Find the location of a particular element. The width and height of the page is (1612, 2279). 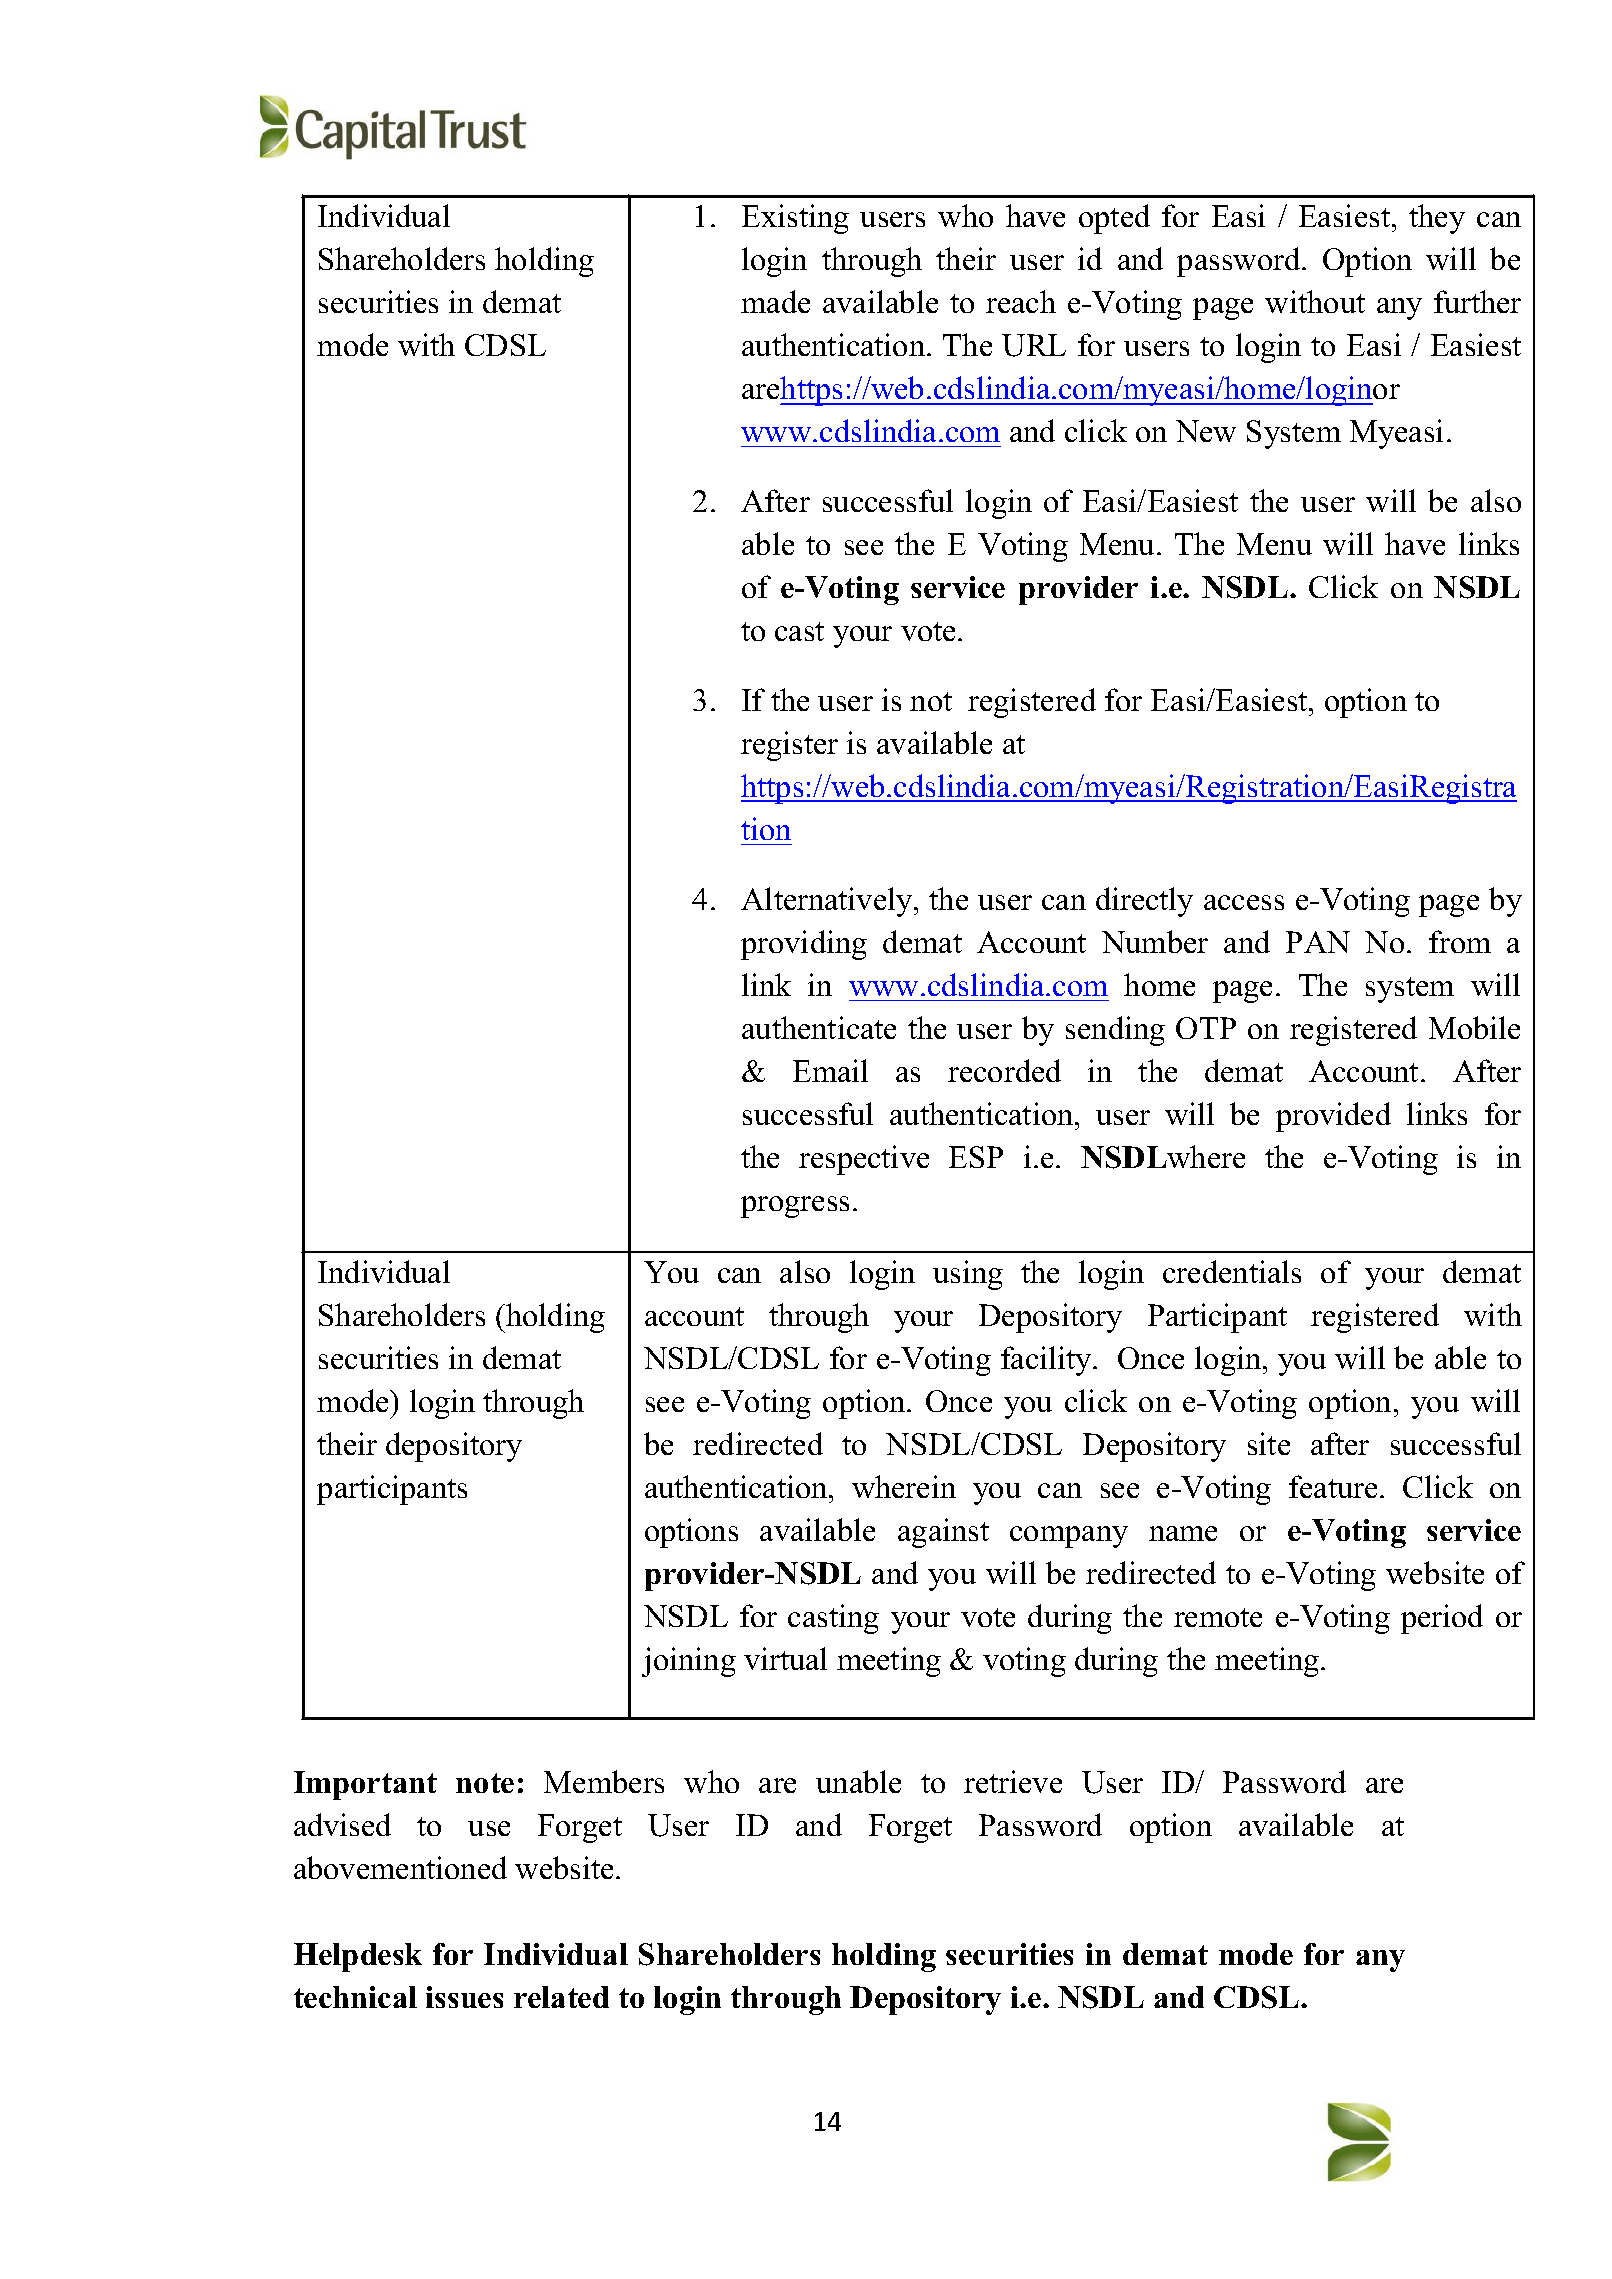

progress is located at coordinates (795, 1207).
